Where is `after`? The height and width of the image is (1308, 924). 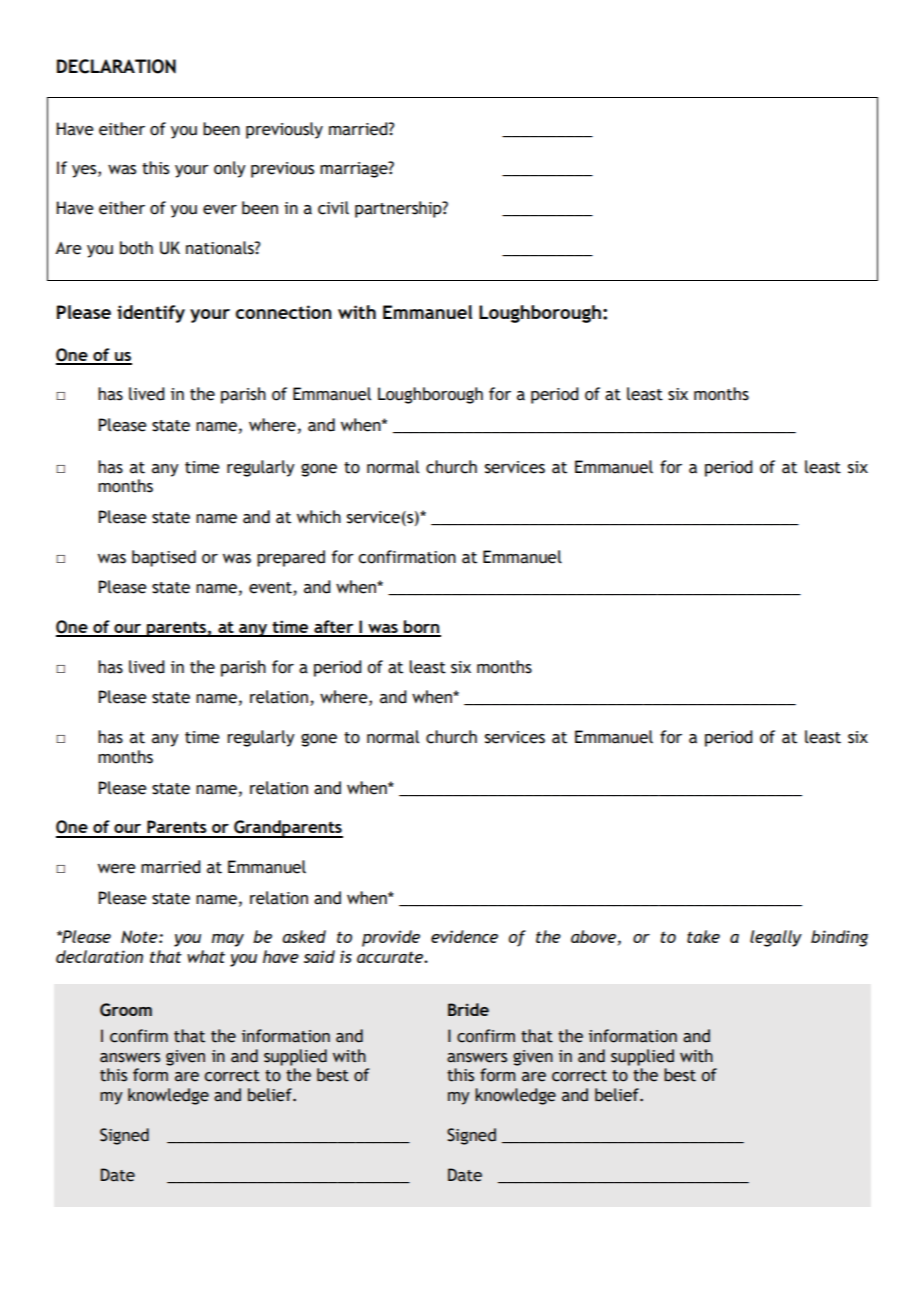
after is located at coordinates (334, 628).
